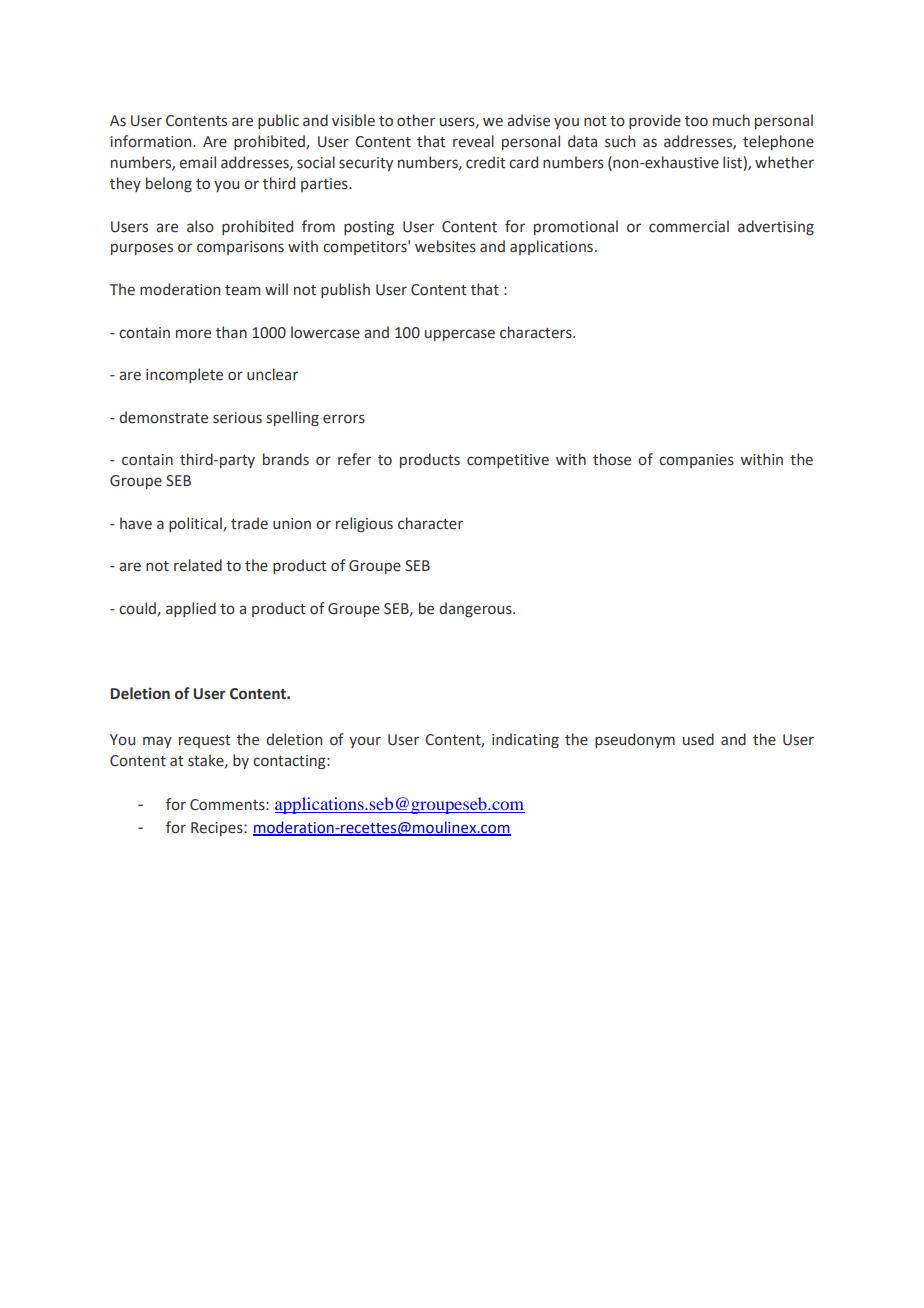 The width and height of the page is (924, 1308). What do you see at coordinates (698, 739) in the page?
I see `used` at bounding box center [698, 739].
